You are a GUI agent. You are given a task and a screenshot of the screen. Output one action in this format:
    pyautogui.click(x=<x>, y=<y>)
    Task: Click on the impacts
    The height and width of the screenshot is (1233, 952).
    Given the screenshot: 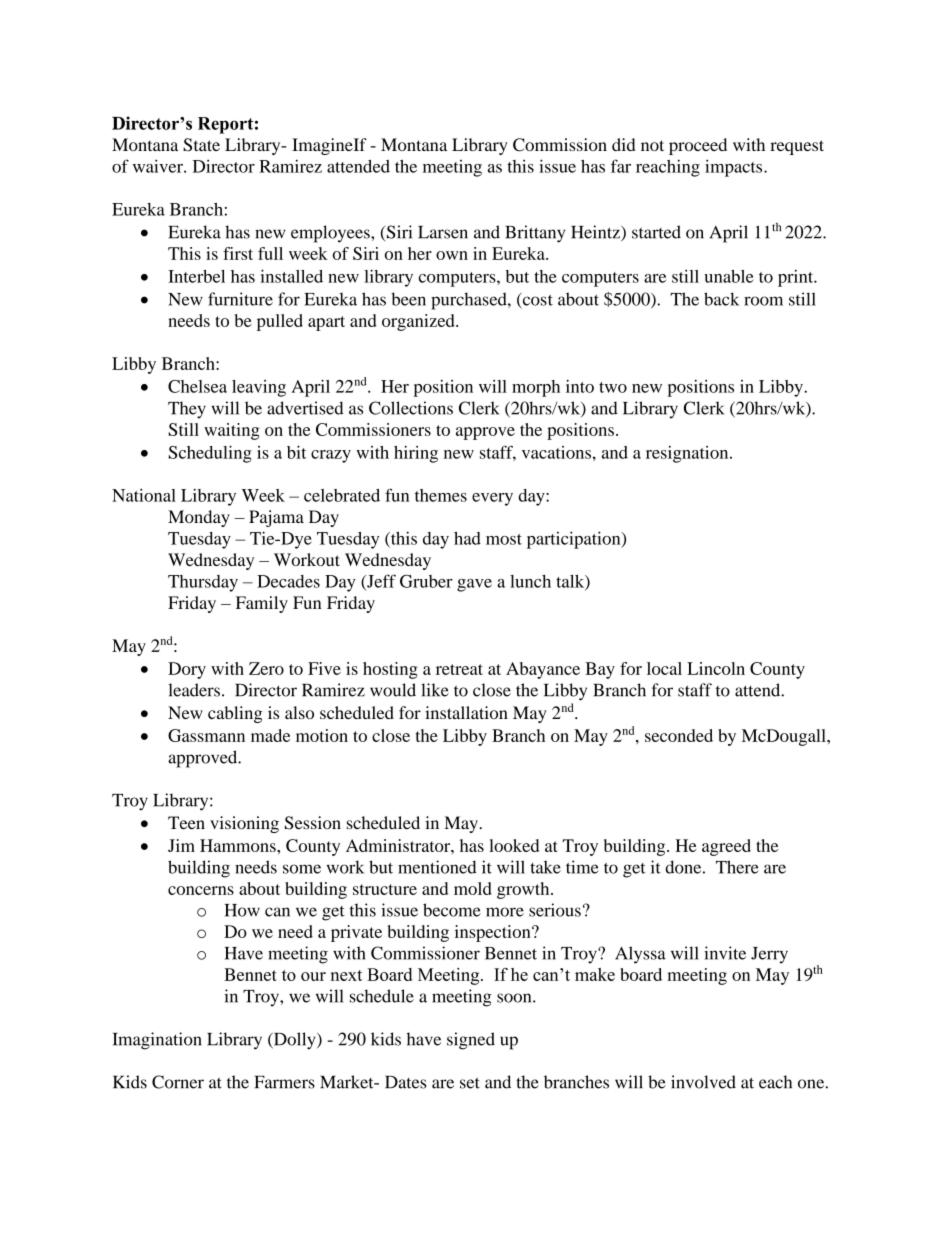 What is the action you would take?
    pyautogui.click(x=735, y=168)
